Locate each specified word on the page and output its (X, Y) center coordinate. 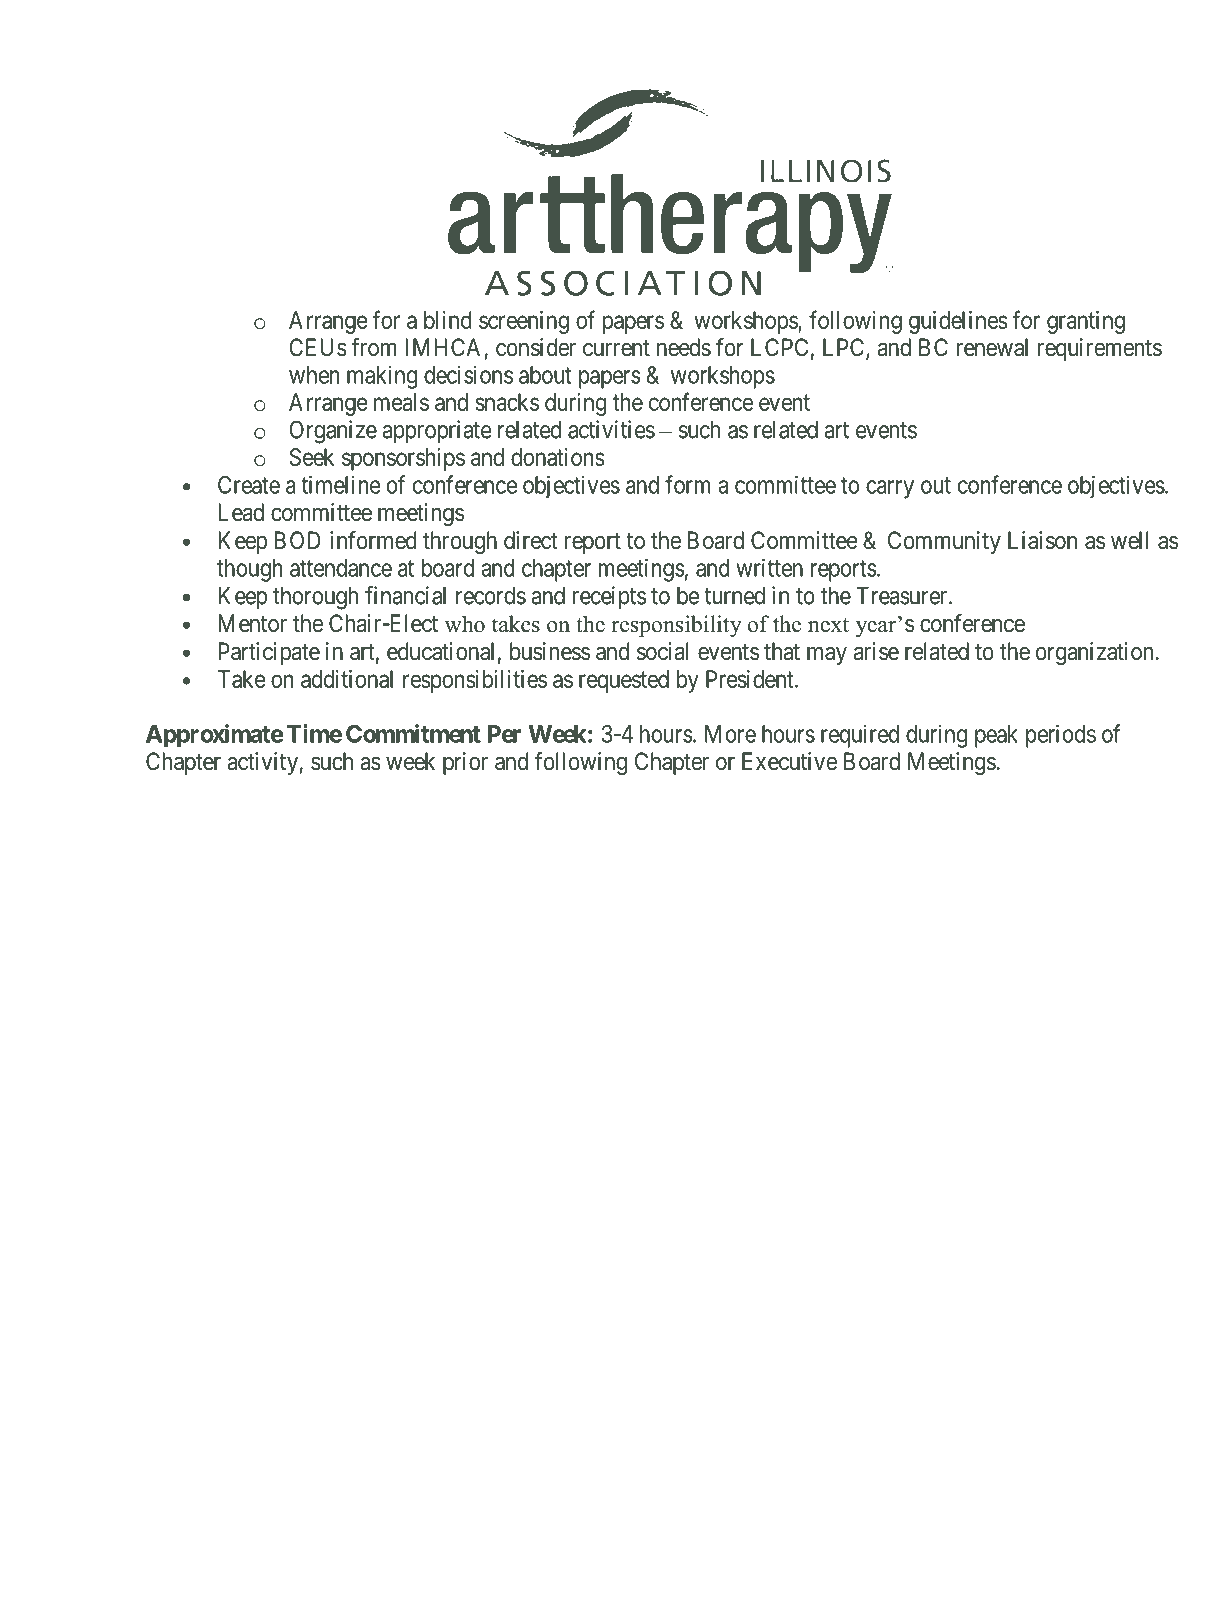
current (616, 348)
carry (890, 489)
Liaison (1042, 540)
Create (249, 485)
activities (611, 429)
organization (1094, 653)
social (663, 651)
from (373, 347)
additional (347, 679)
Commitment (413, 733)
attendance (341, 568)
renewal (992, 347)
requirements (1100, 349)
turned (734, 596)
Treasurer (903, 596)
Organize (333, 432)
